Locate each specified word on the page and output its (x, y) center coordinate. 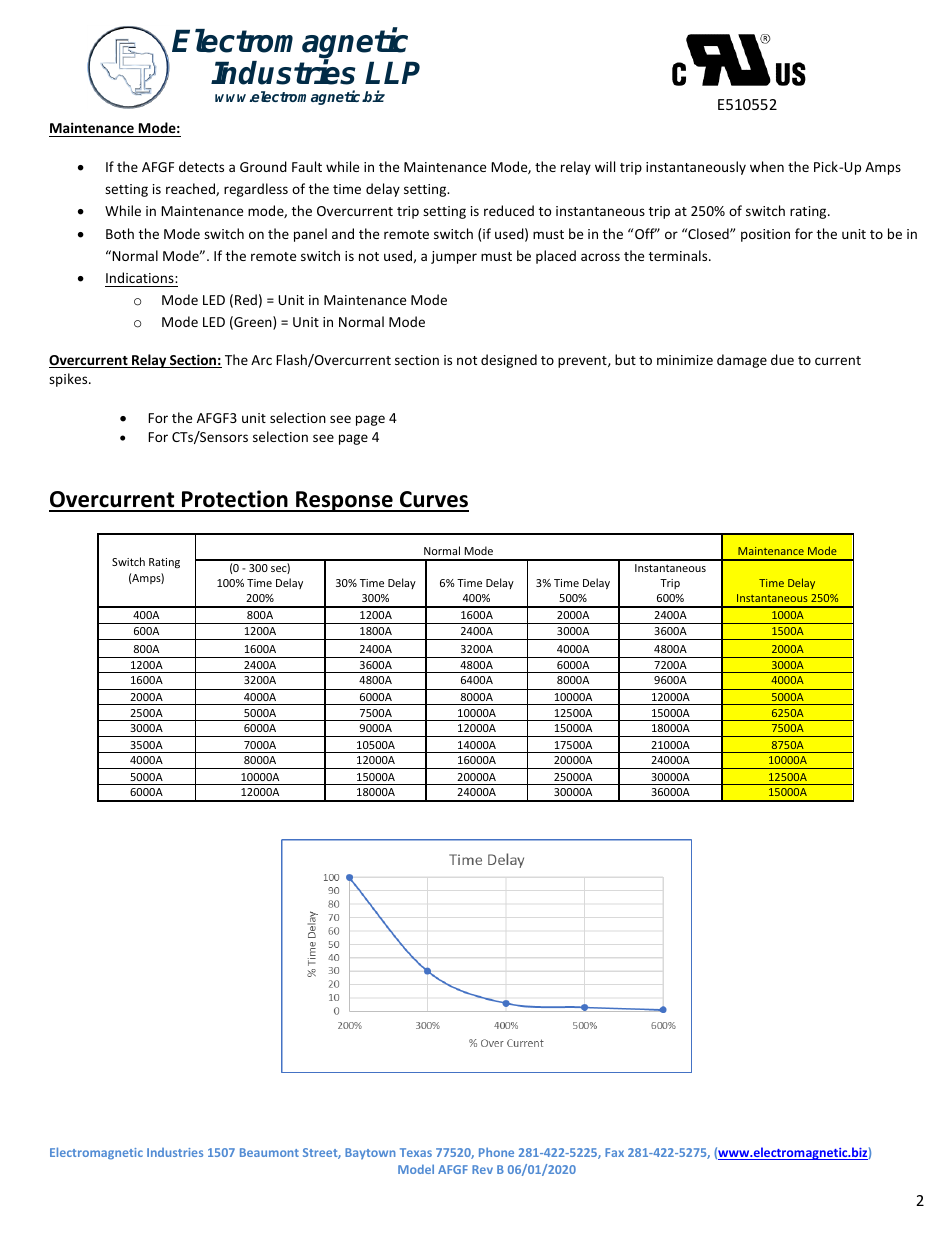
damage (742, 361)
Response (344, 501)
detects (201, 166)
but (625, 359)
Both (120, 233)
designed (509, 361)
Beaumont (269, 1152)
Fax (614, 1152)
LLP (392, 72)
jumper (454, 257)
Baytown (370, 1154)
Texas (416, 1152)
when (767, 166)
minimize (685, 360)
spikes (69, 380)
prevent (583, 362)
